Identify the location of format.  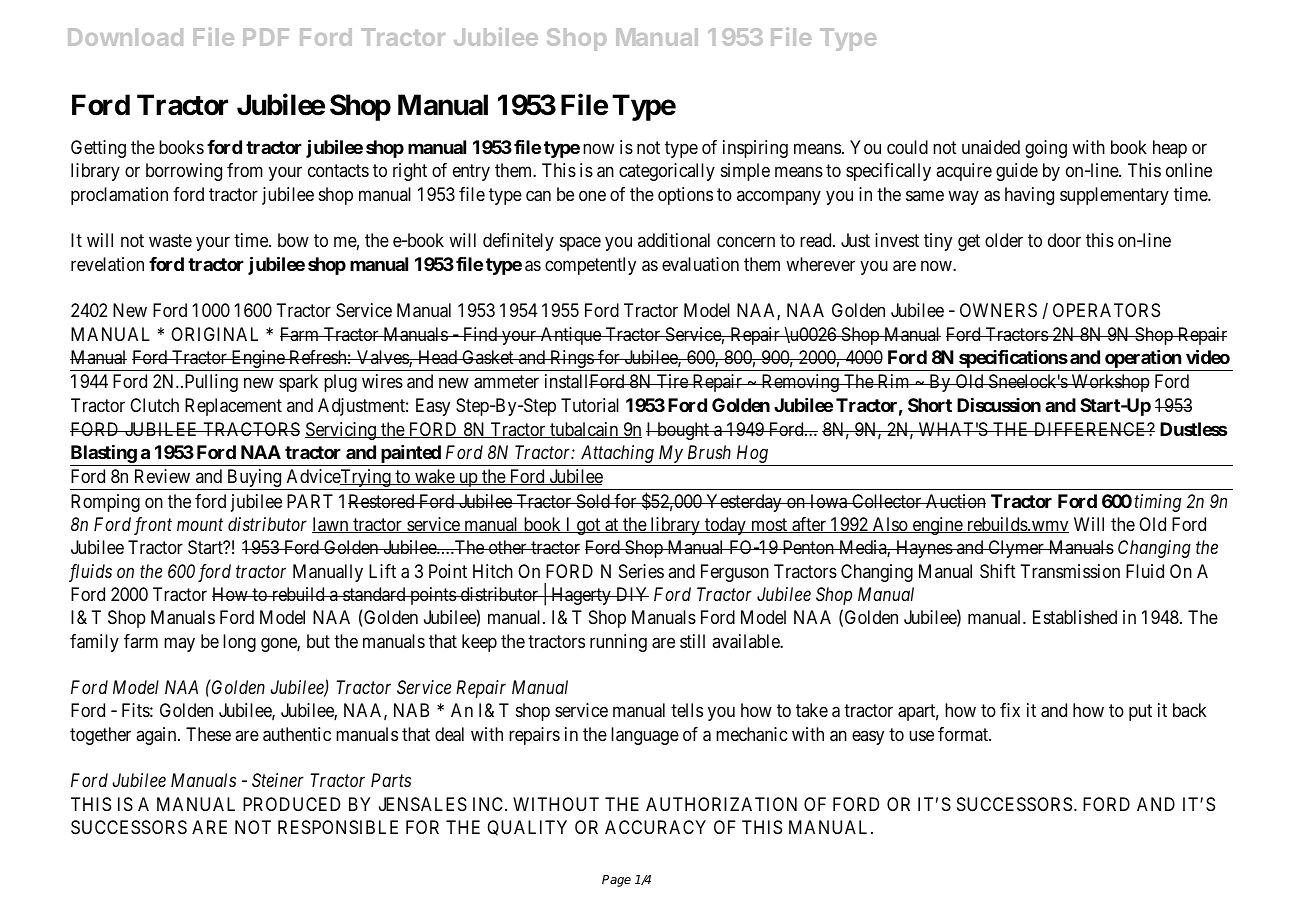
(964, 734).
